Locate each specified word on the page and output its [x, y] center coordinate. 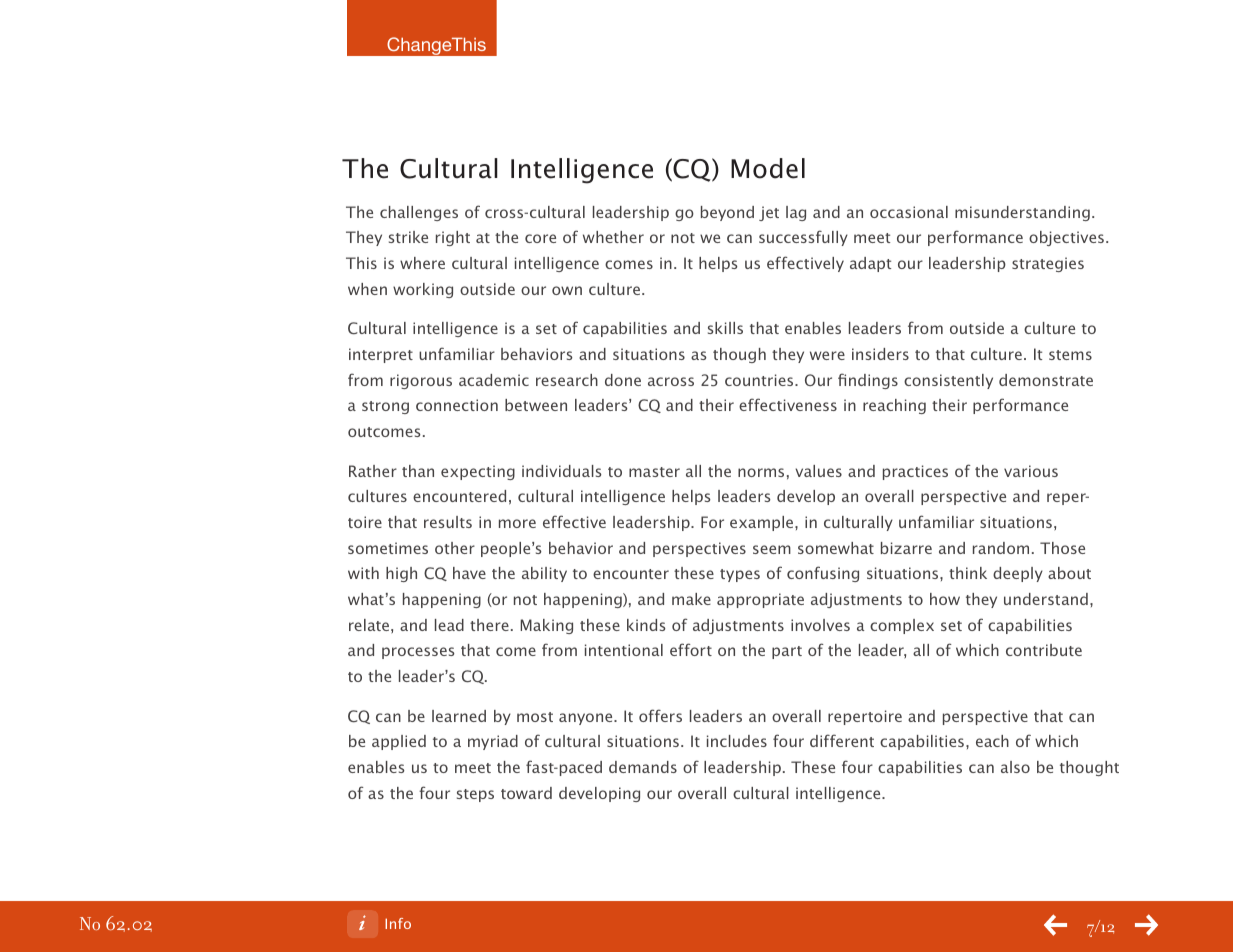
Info [398, 923]
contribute [1044, 650]
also [1015, 767]
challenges [419, 213]
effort [691, 649]
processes [418, 653]
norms [761, 472]
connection [457, 405]
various [1031, 471]
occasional [909, 212]
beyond [727, 213]
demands [643, 767]
